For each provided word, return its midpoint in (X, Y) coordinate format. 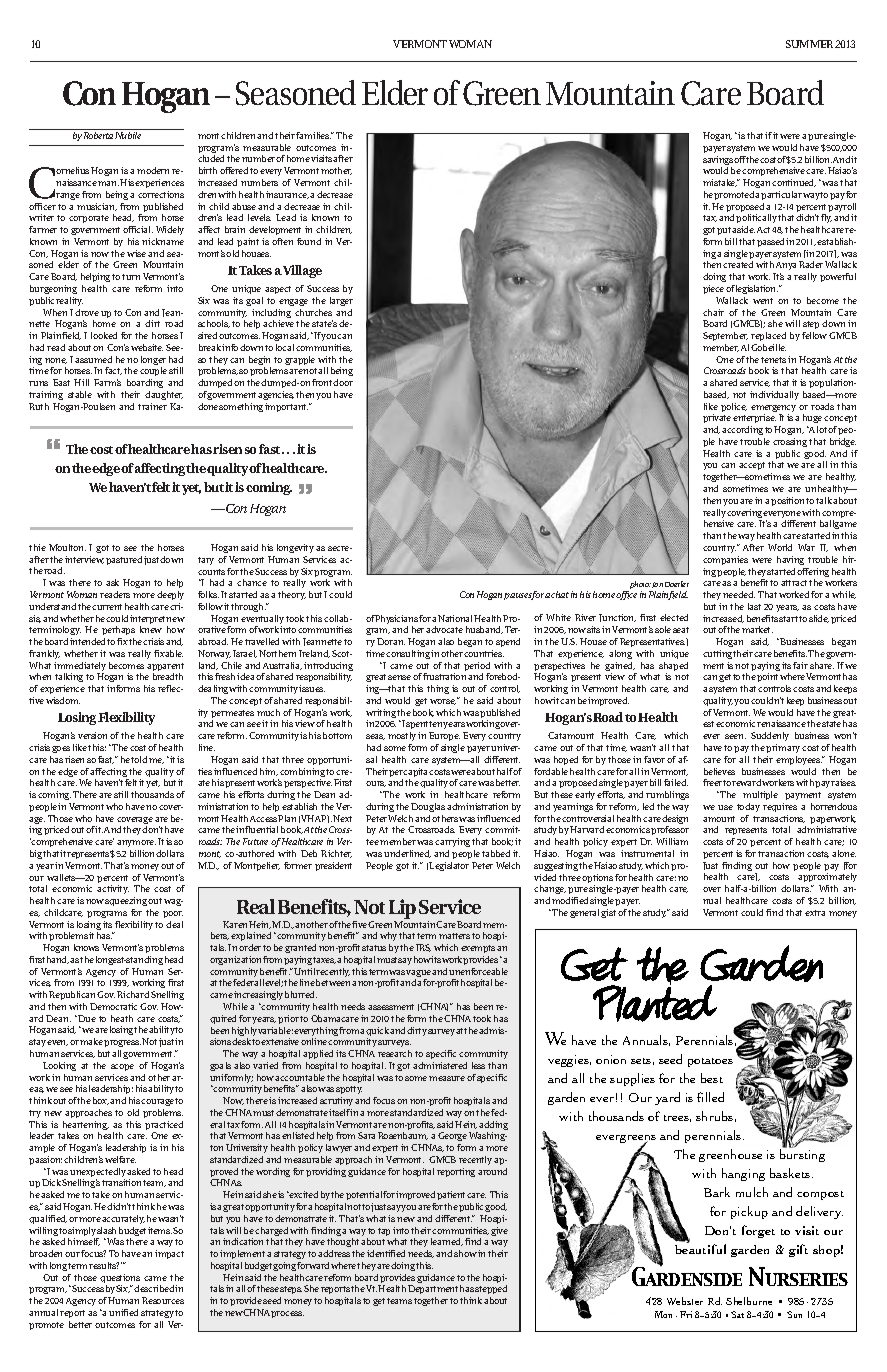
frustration (444, 676)
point (767, 677)
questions (120, 1280)
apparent (165, 668)
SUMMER (809, 44)
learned (447, 1242)
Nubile (128, 135)
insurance (287, 195)
